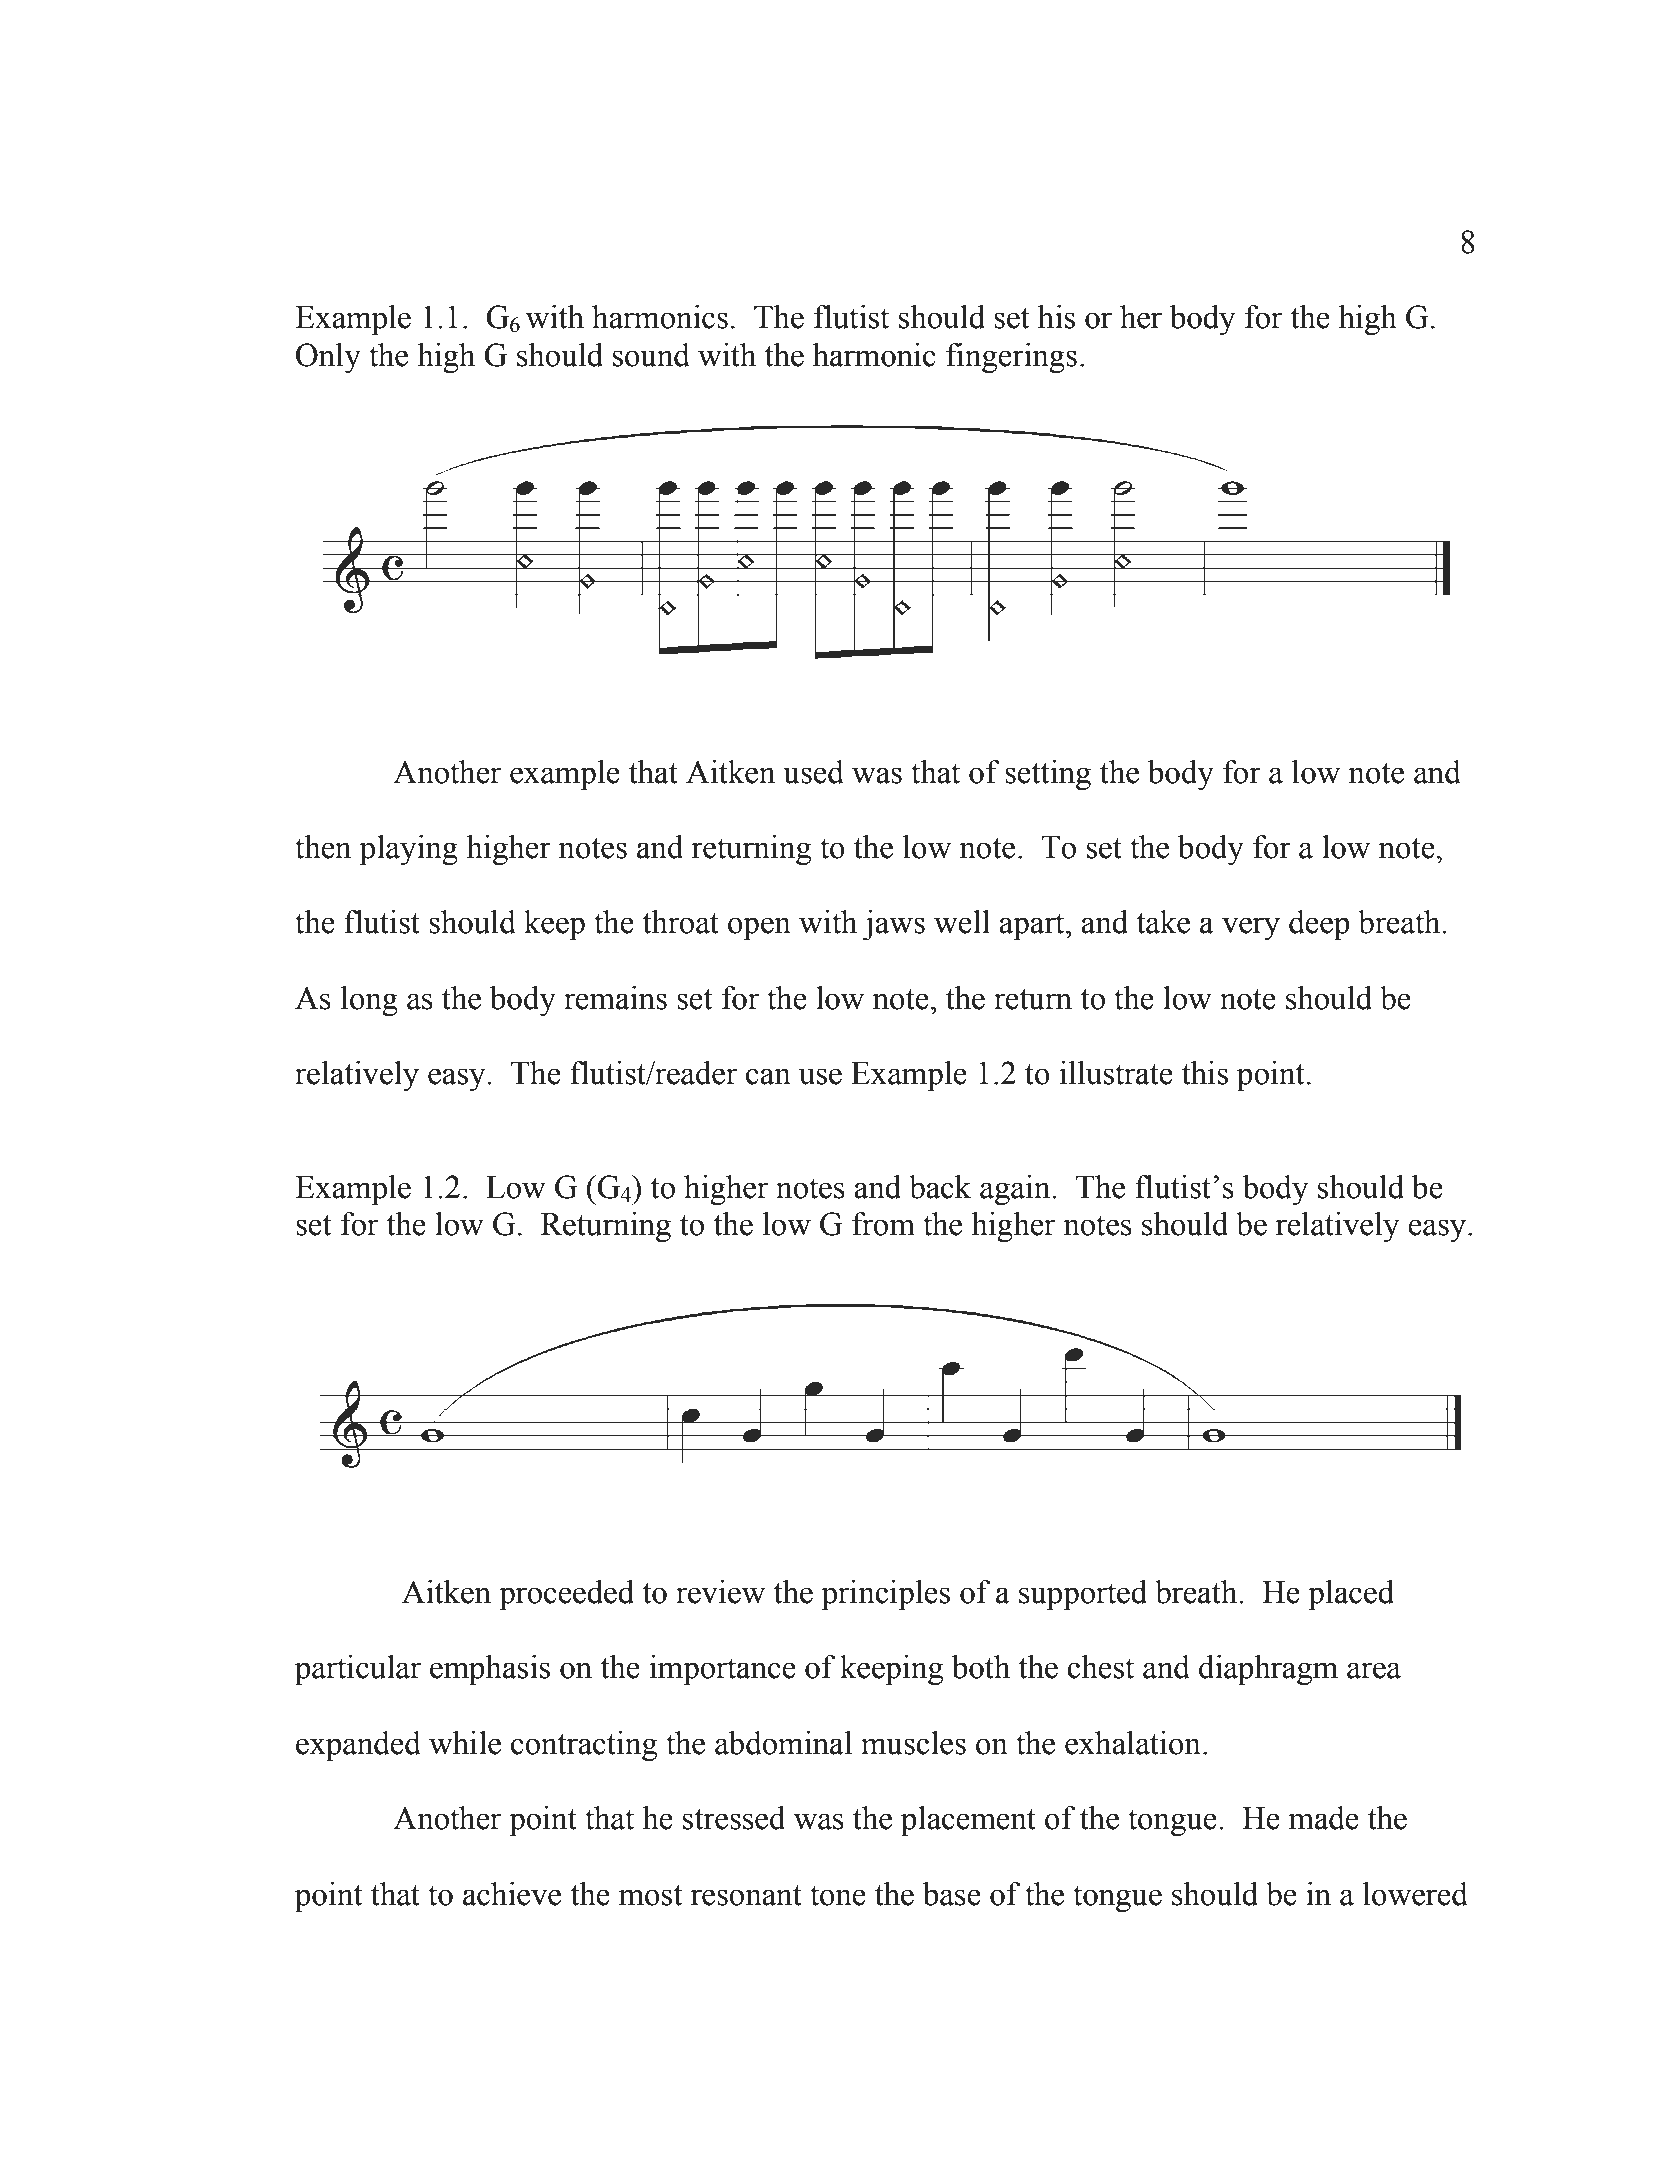 This document has width=1673, height=2165. Describe the element at coordinates (328, 358) in the document. I see `Only` at that location.
